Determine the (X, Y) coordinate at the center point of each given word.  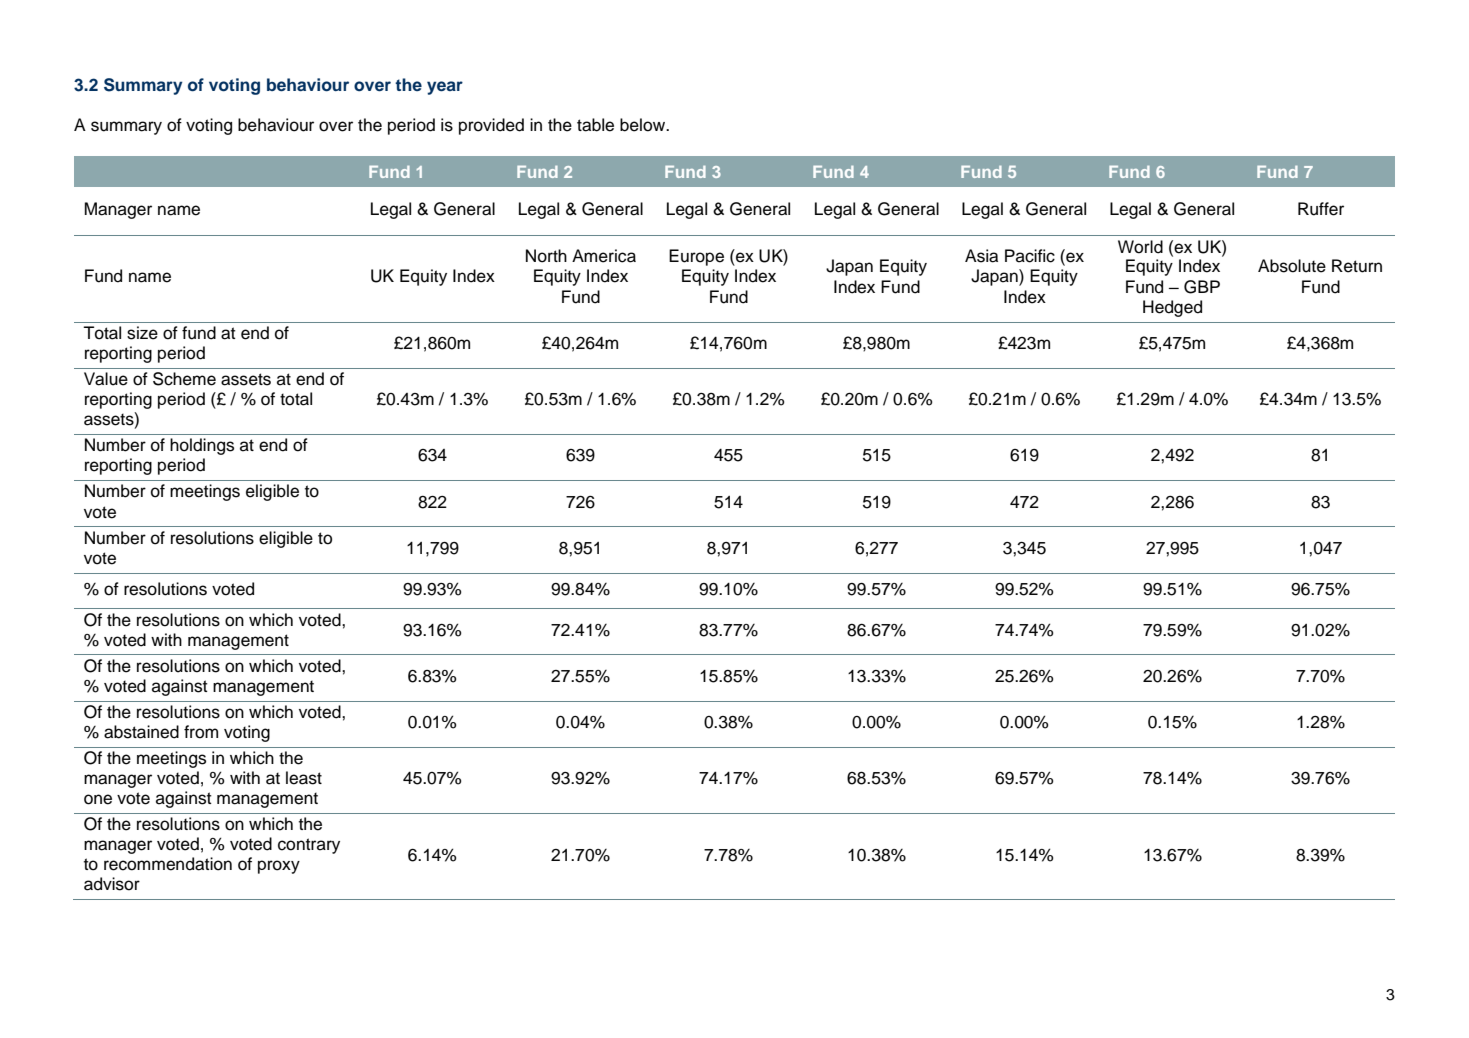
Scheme (184, 379)
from (201, 732)
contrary (309, 846)
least (304, 778)
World (1140, 247)
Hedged (1172, 308)
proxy (279, 867)
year (445, 88)
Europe (696, 257)
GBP (1202, 287)
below (644, 125)
